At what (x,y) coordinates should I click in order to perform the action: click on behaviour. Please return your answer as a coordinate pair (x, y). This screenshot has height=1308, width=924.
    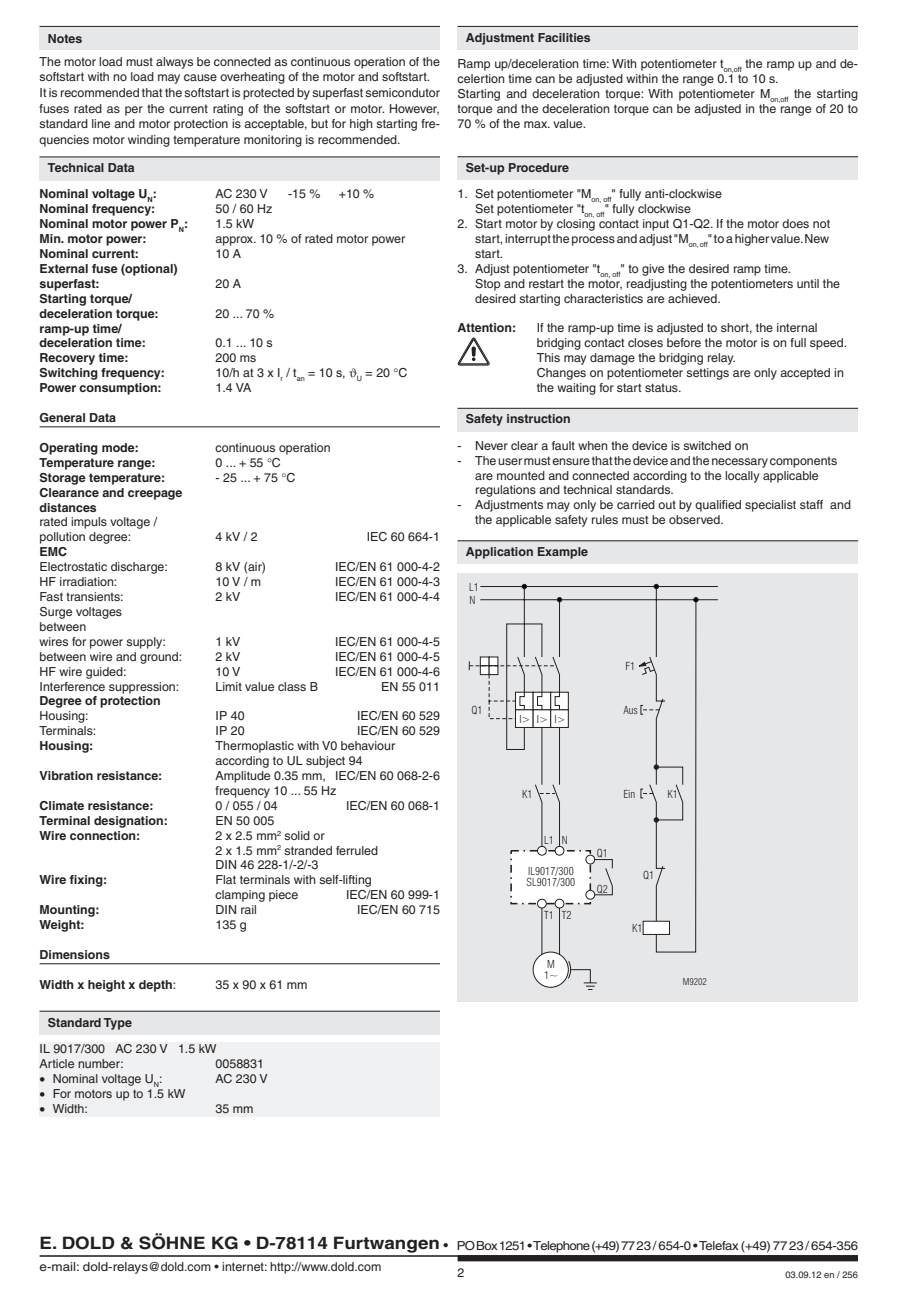
    Looking at the image, I should click on (368, 745).
